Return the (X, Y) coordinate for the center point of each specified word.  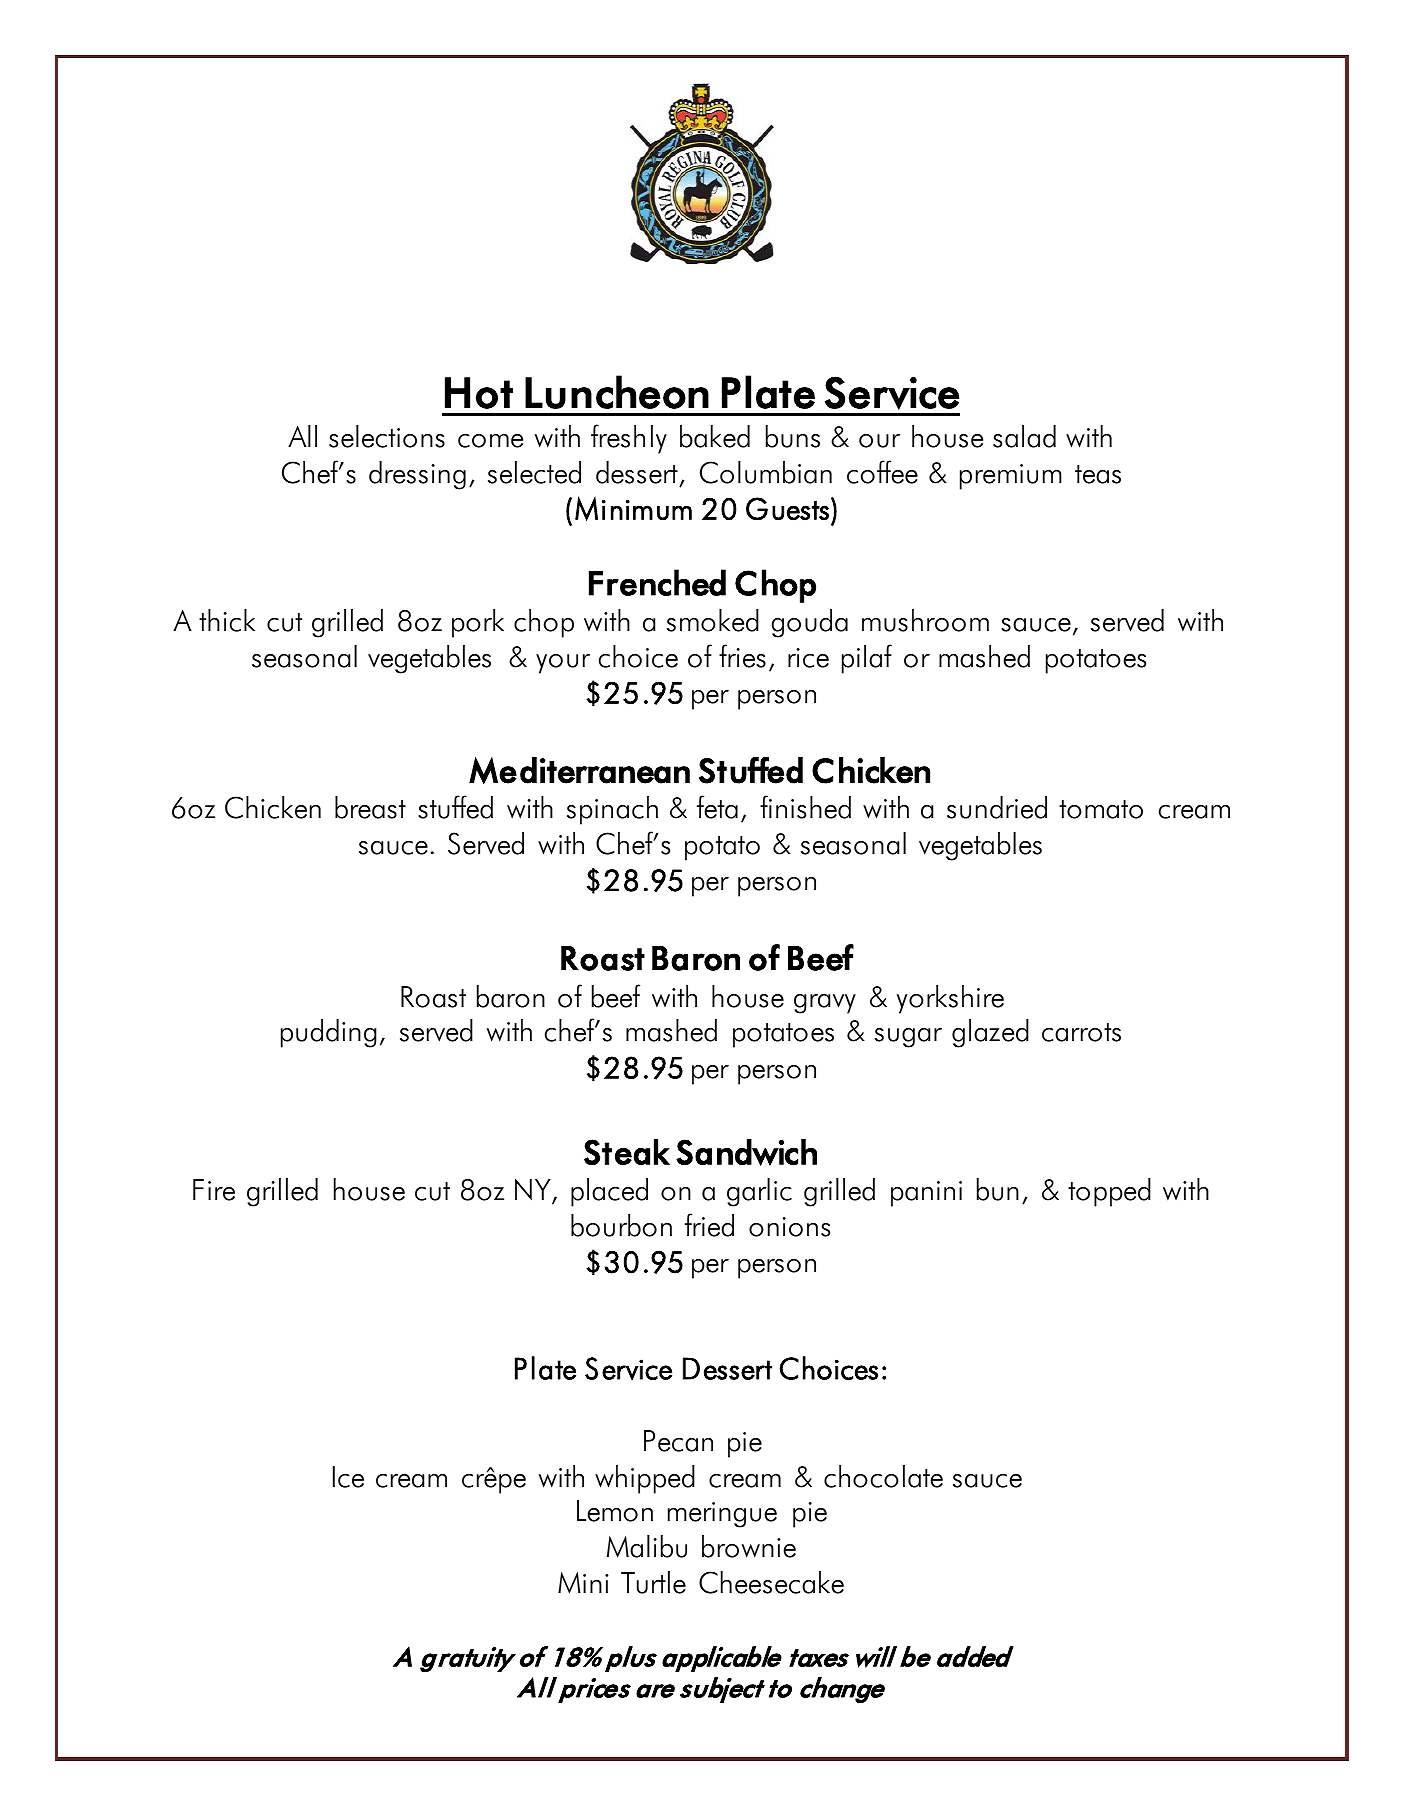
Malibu (647, 1546)
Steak (627, 1152)
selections (387, 436)
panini (926, 1194)
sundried (997, 807)
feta (717, 807)
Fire (214, 1190)
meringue (722, 1515)
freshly (629, 439)
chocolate (883, 1476)
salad (1024, 436)
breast (370, 807)
